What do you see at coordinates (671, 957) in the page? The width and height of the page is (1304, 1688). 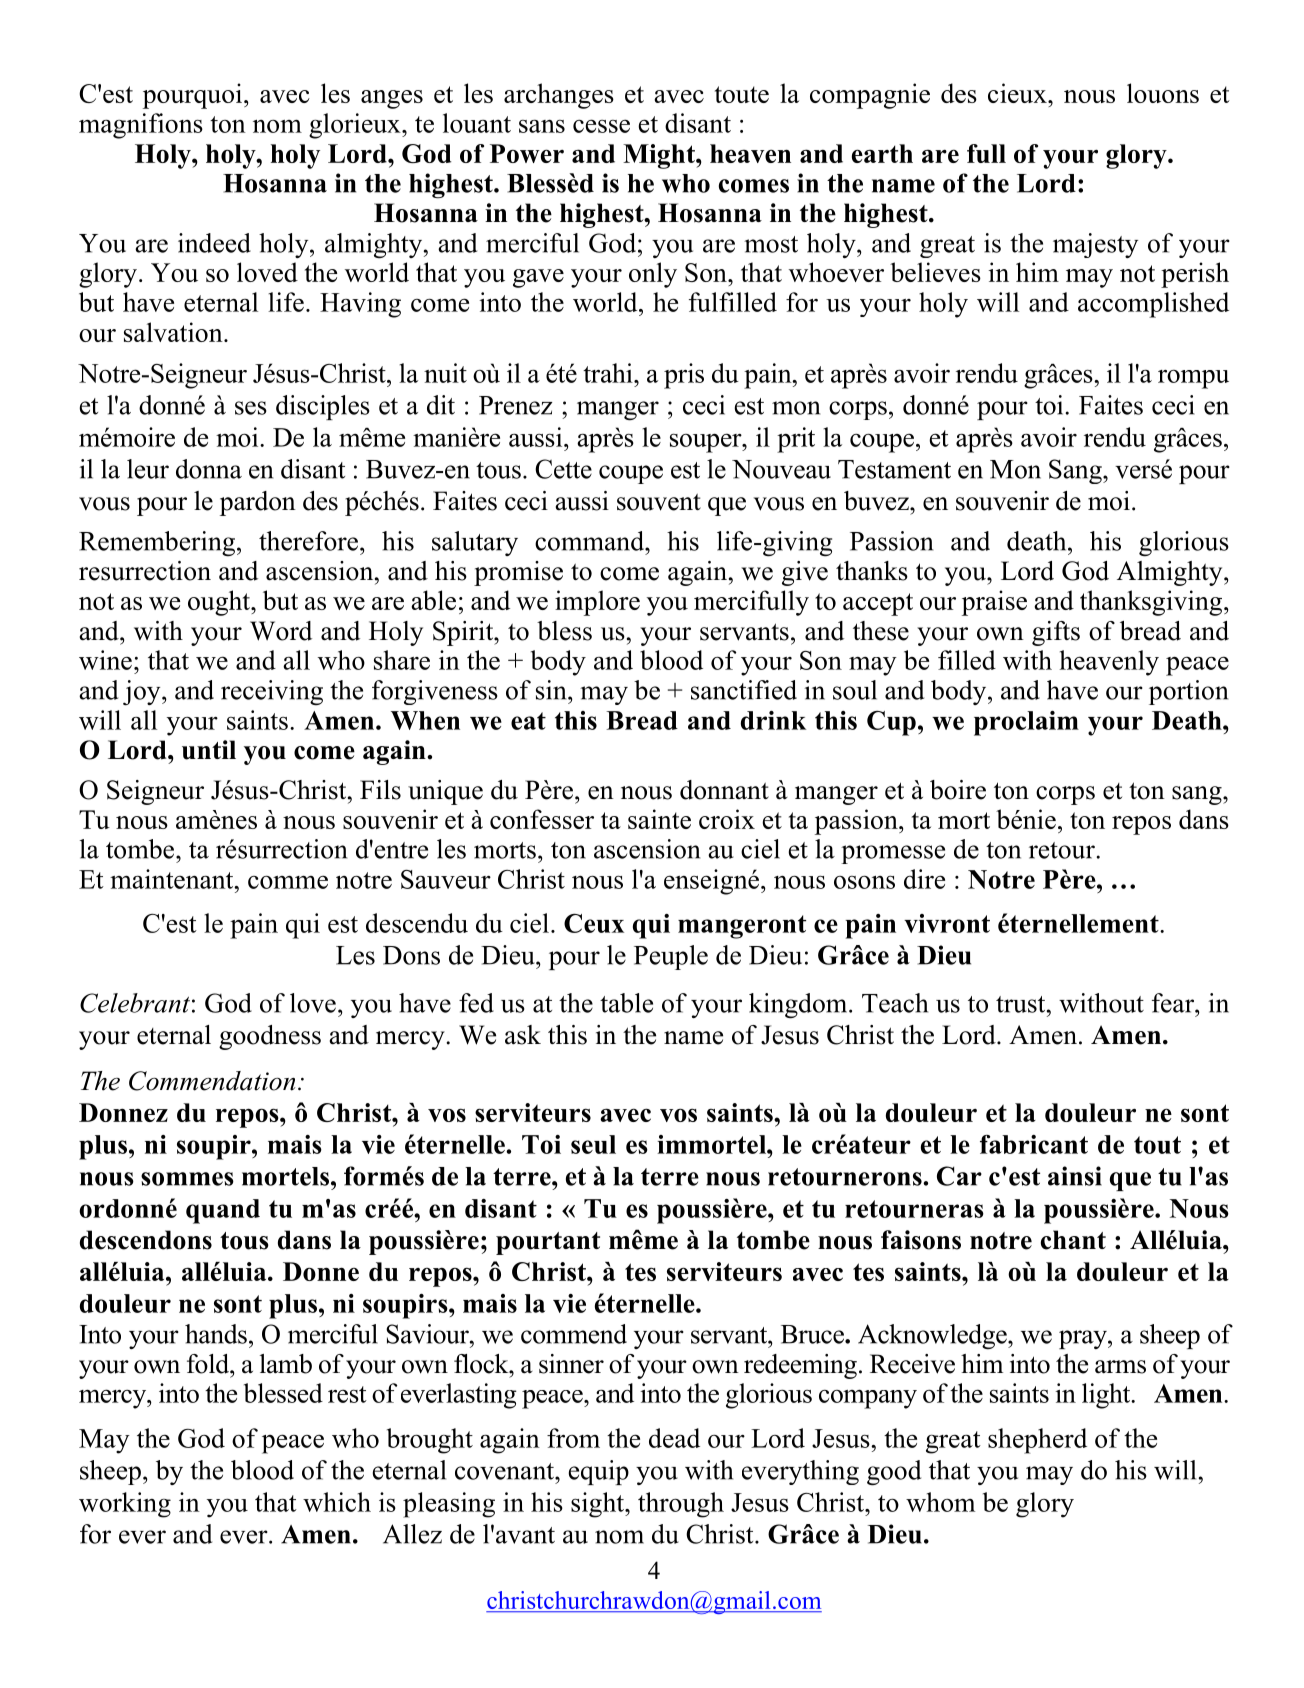 I see `Peuple` at bounding box center [671, 957].
